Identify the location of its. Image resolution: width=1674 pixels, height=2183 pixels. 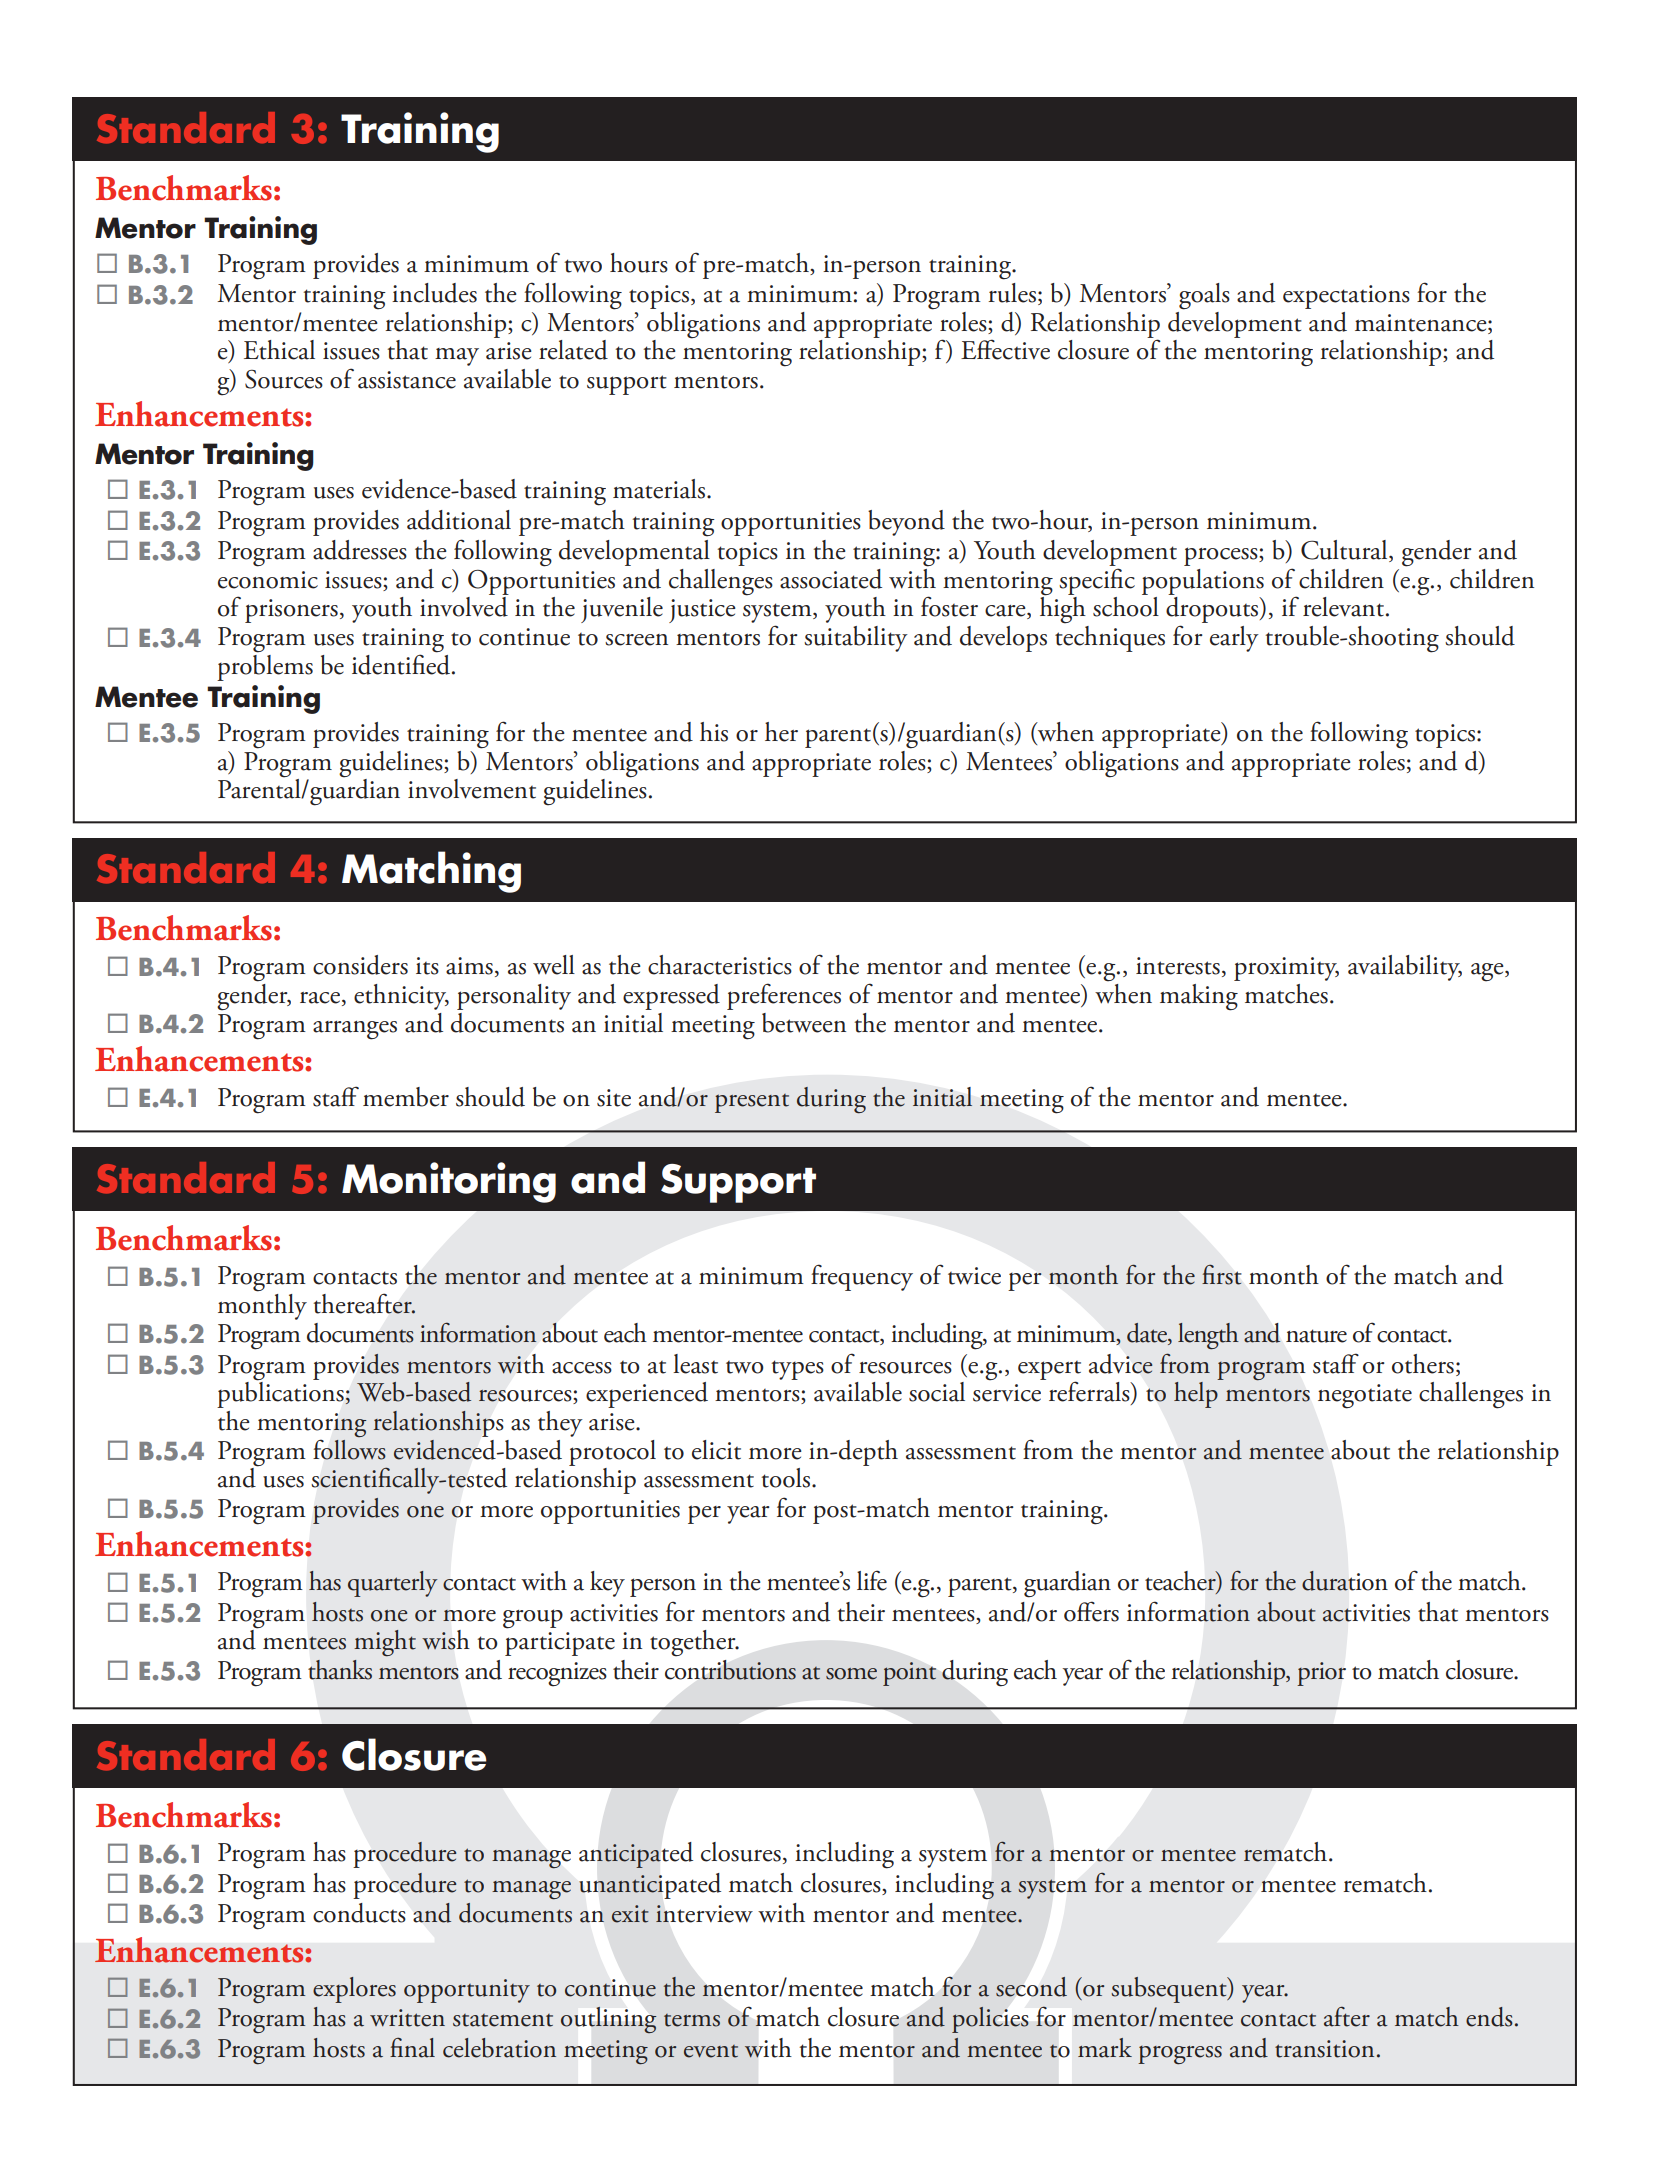
(427, 966).
